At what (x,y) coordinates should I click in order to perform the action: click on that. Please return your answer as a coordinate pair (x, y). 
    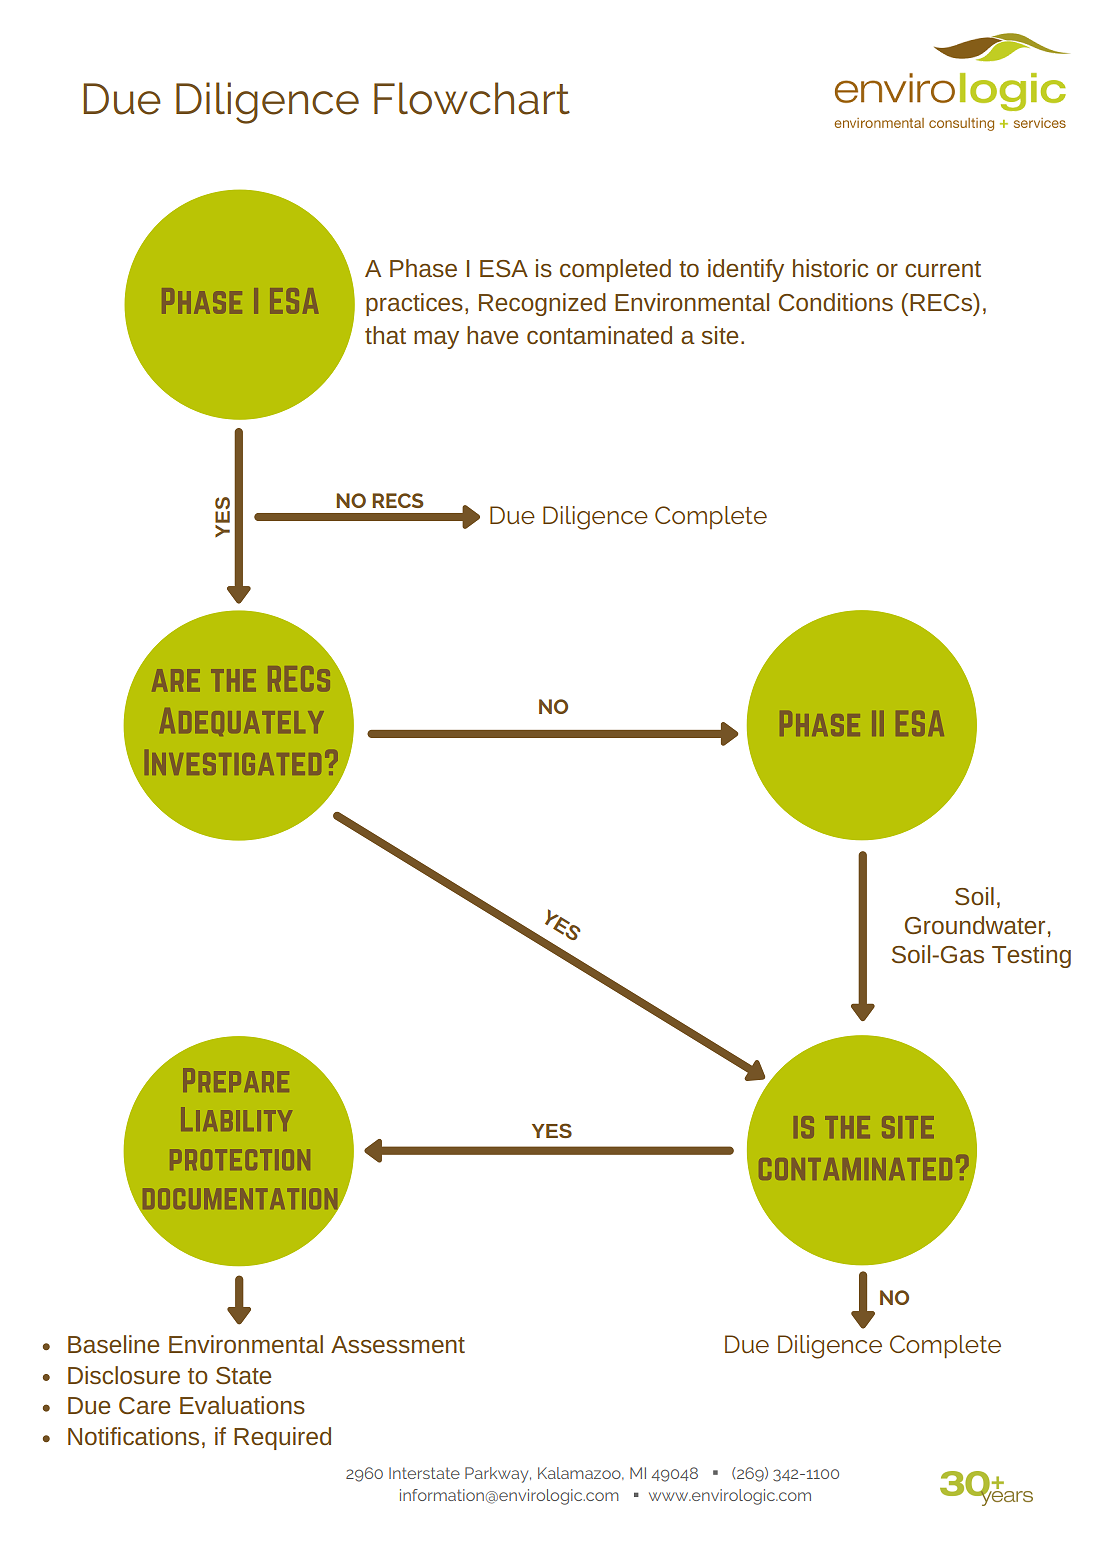
    Looking at the image, I should click on (385, 335).
